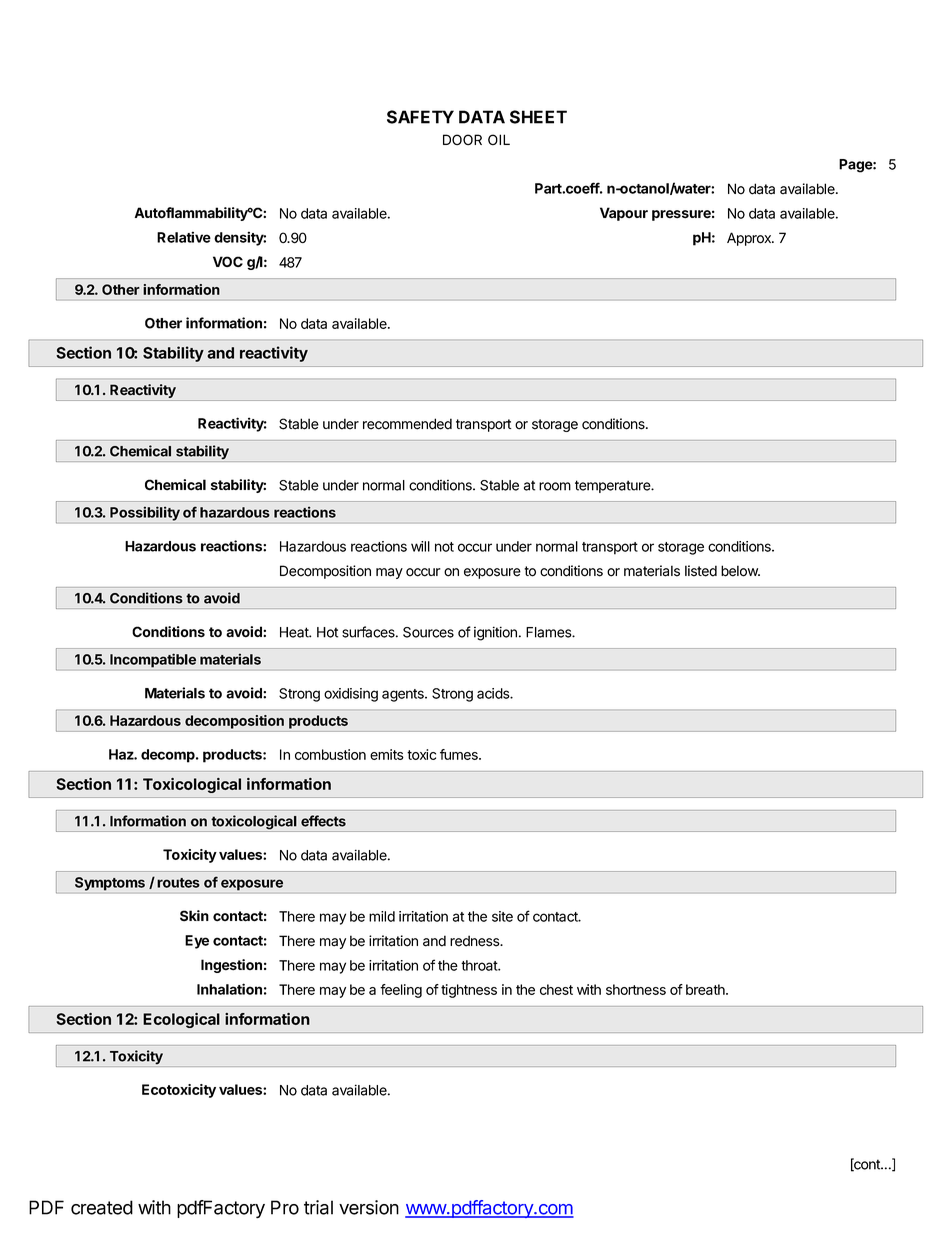 The width and height of the page is (952, 1233). What do you see at coordinates (153, 660) in the page?
I see `Incompatible` at bounding box center [153, 660].
